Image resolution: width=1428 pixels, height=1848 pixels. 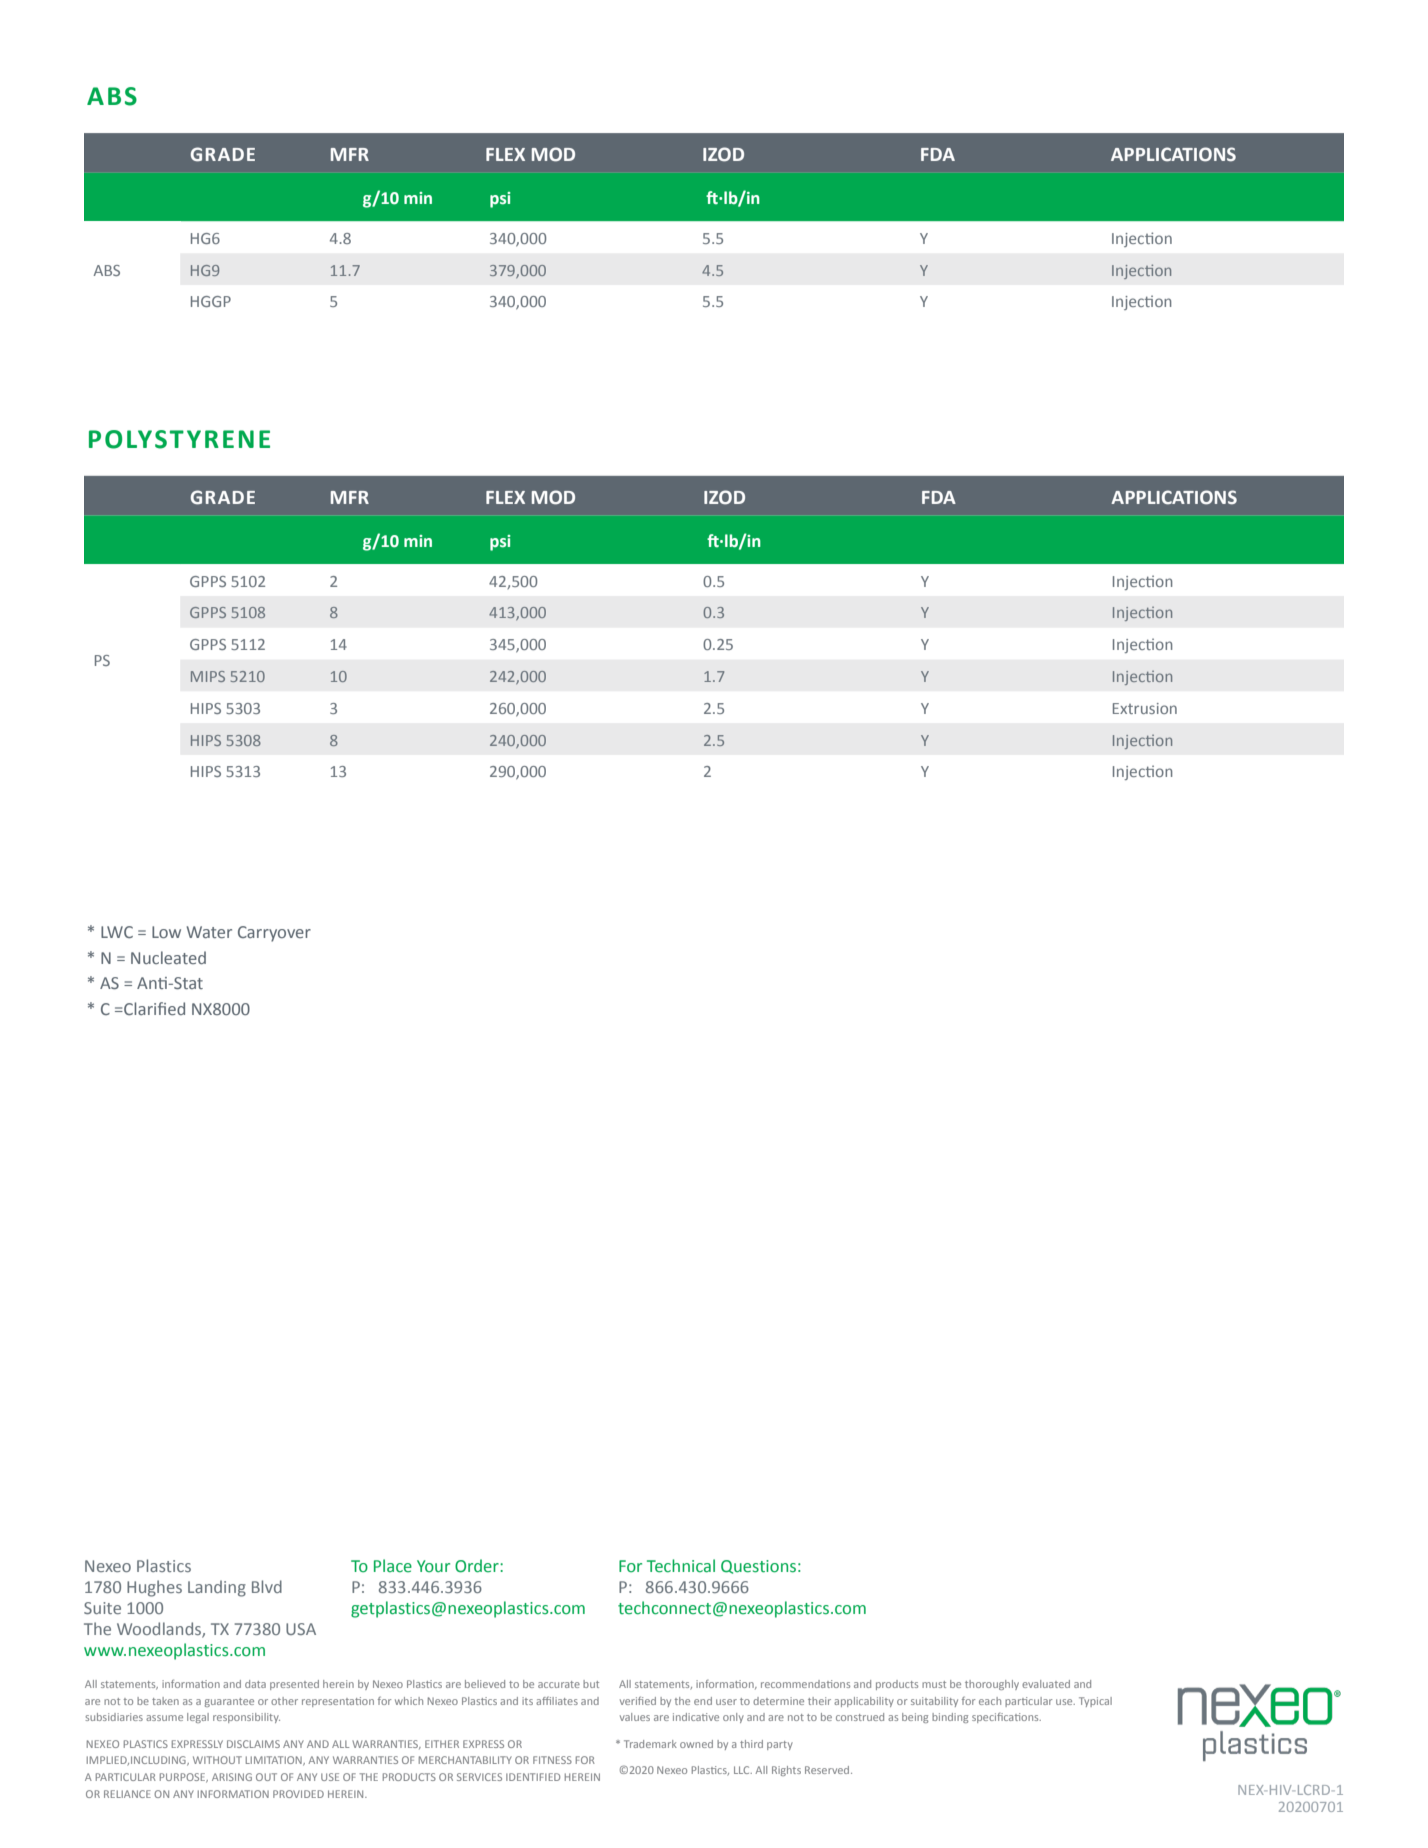 I want to click on Extrusion, so click(x=1145, y=708).
